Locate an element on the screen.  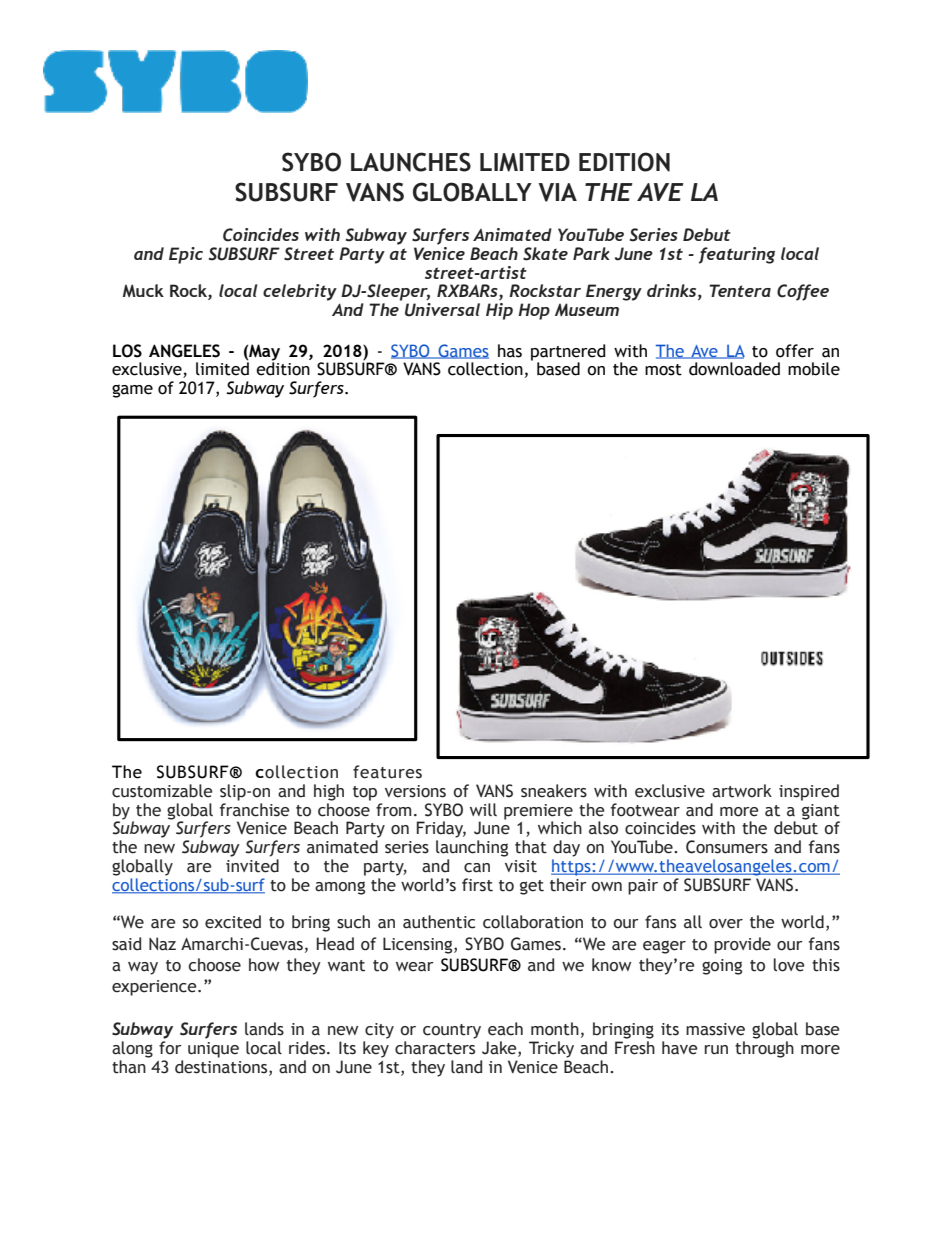
Muck is located at coordinates (143, 290).
